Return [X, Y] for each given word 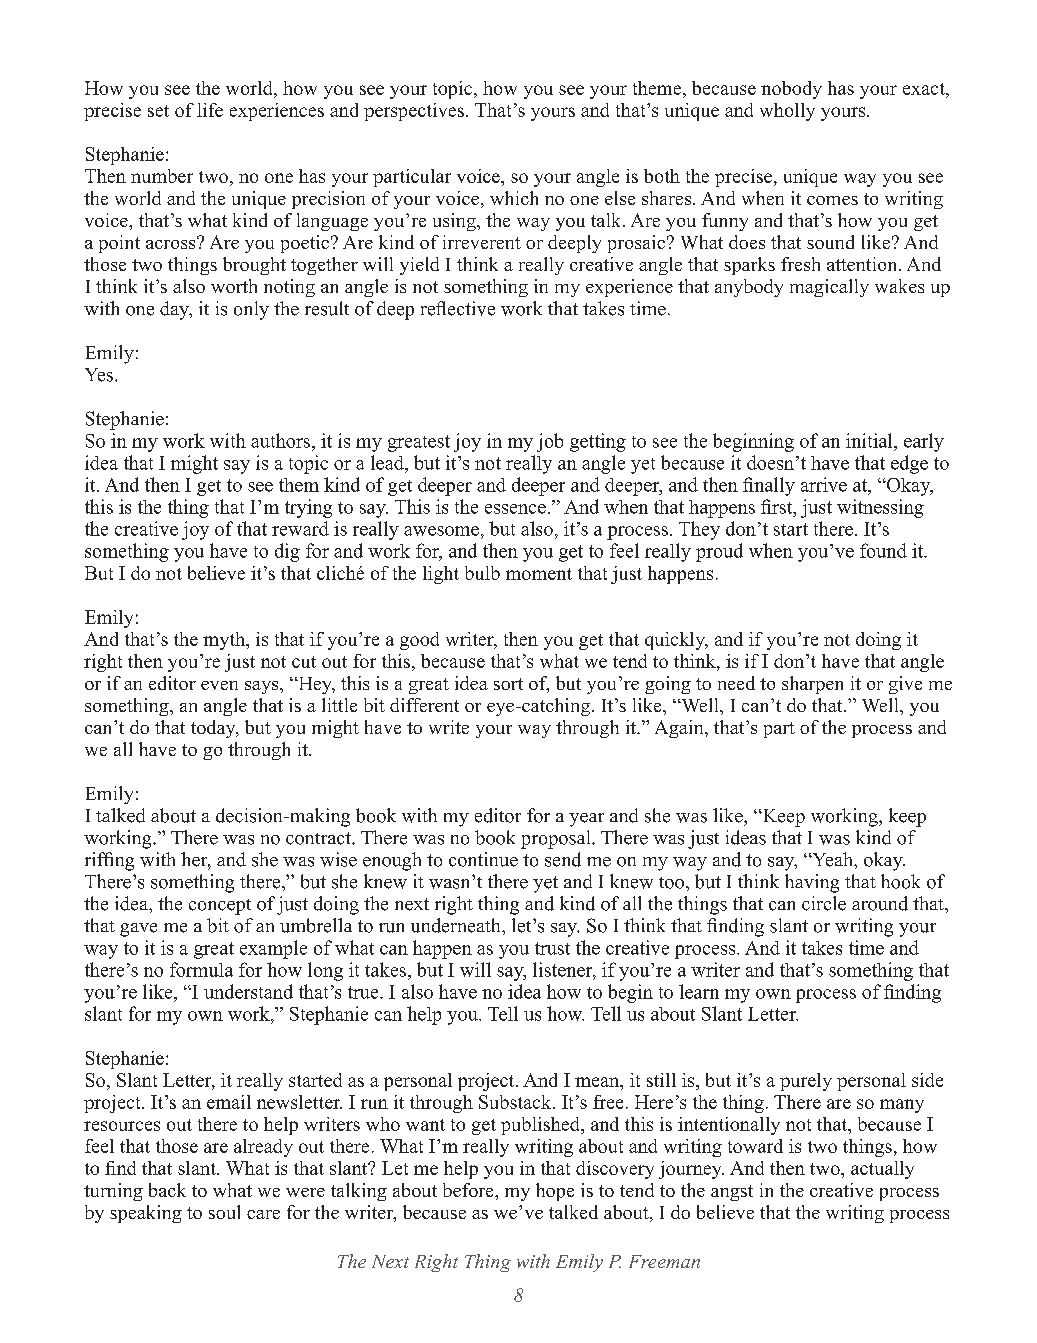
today [214, 729]
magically [829, 288]
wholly [787, 112]
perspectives [414, 112]
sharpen [812, 685]
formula [201, 969]
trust [552, 948]
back [167, 1190]
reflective [458, 308]
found [883, 550]
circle [824, 903]
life [210, 110]
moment [539, 574]
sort [508, 684]
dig [287, 552]
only [251, 310]
